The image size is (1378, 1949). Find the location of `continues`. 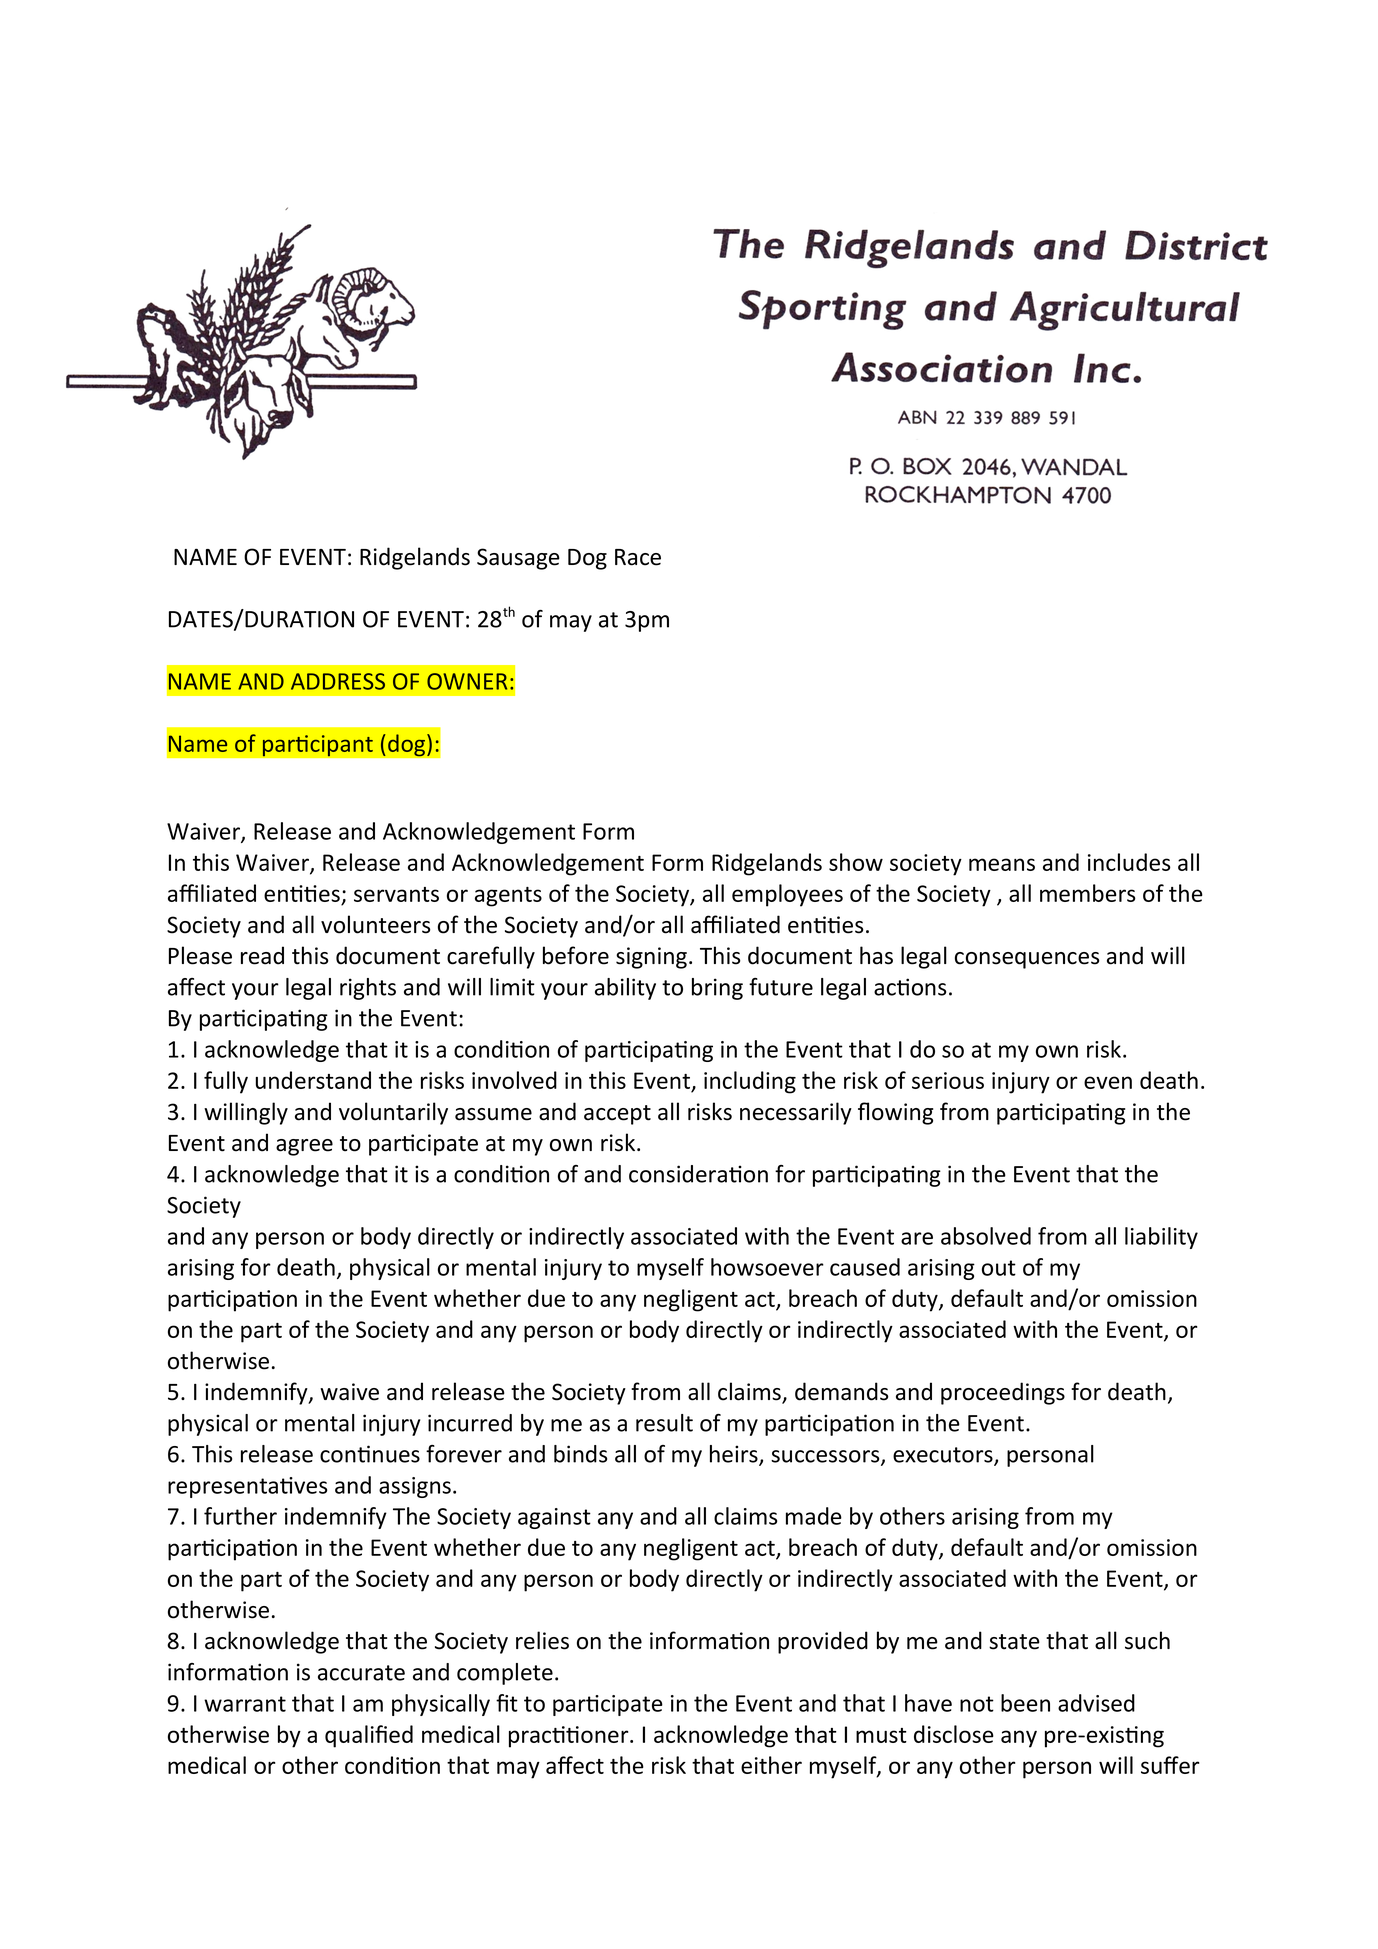

continues is located at coordinates (370, 1454).
